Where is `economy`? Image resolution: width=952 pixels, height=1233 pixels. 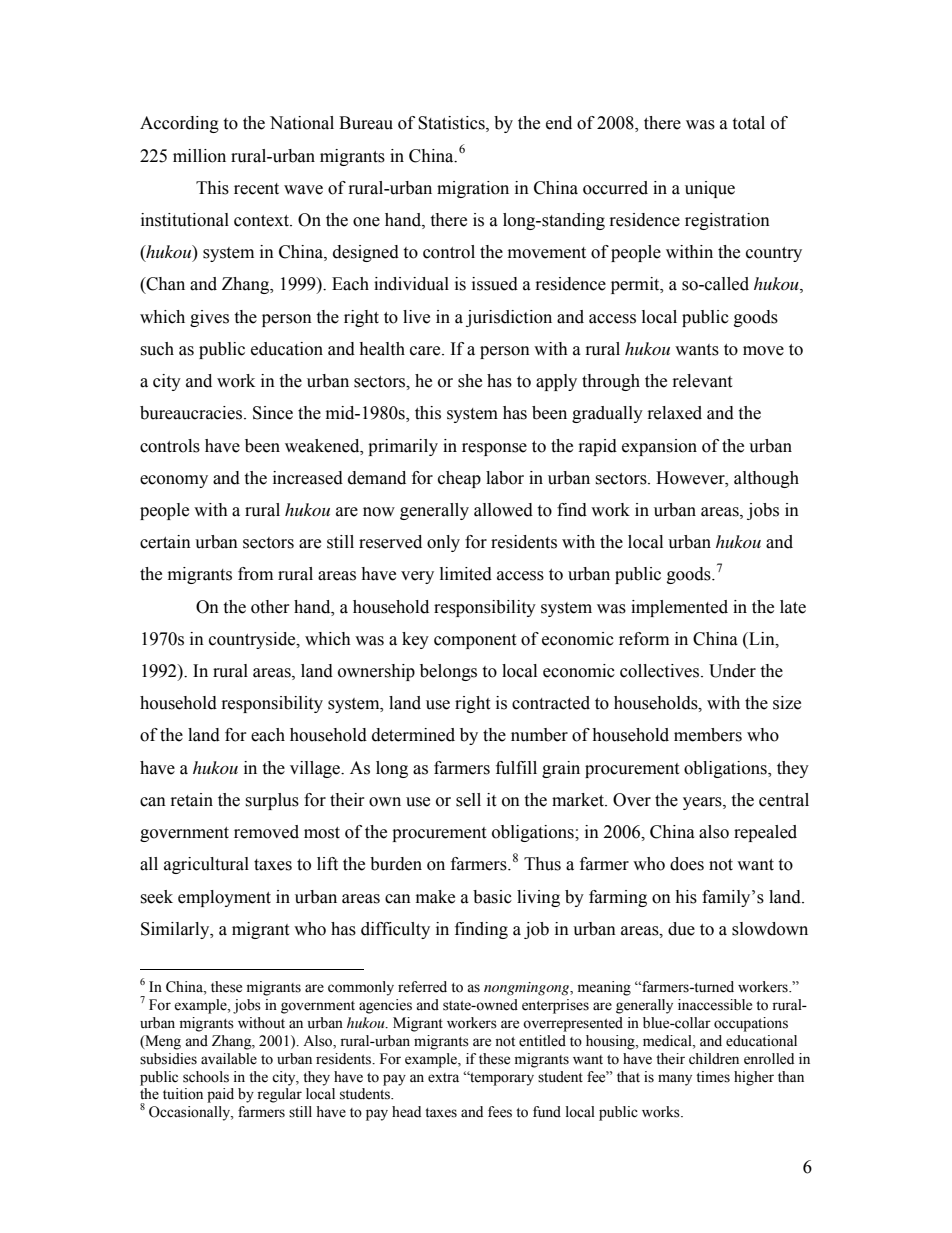 economy is located at coordinates (174, 481).
